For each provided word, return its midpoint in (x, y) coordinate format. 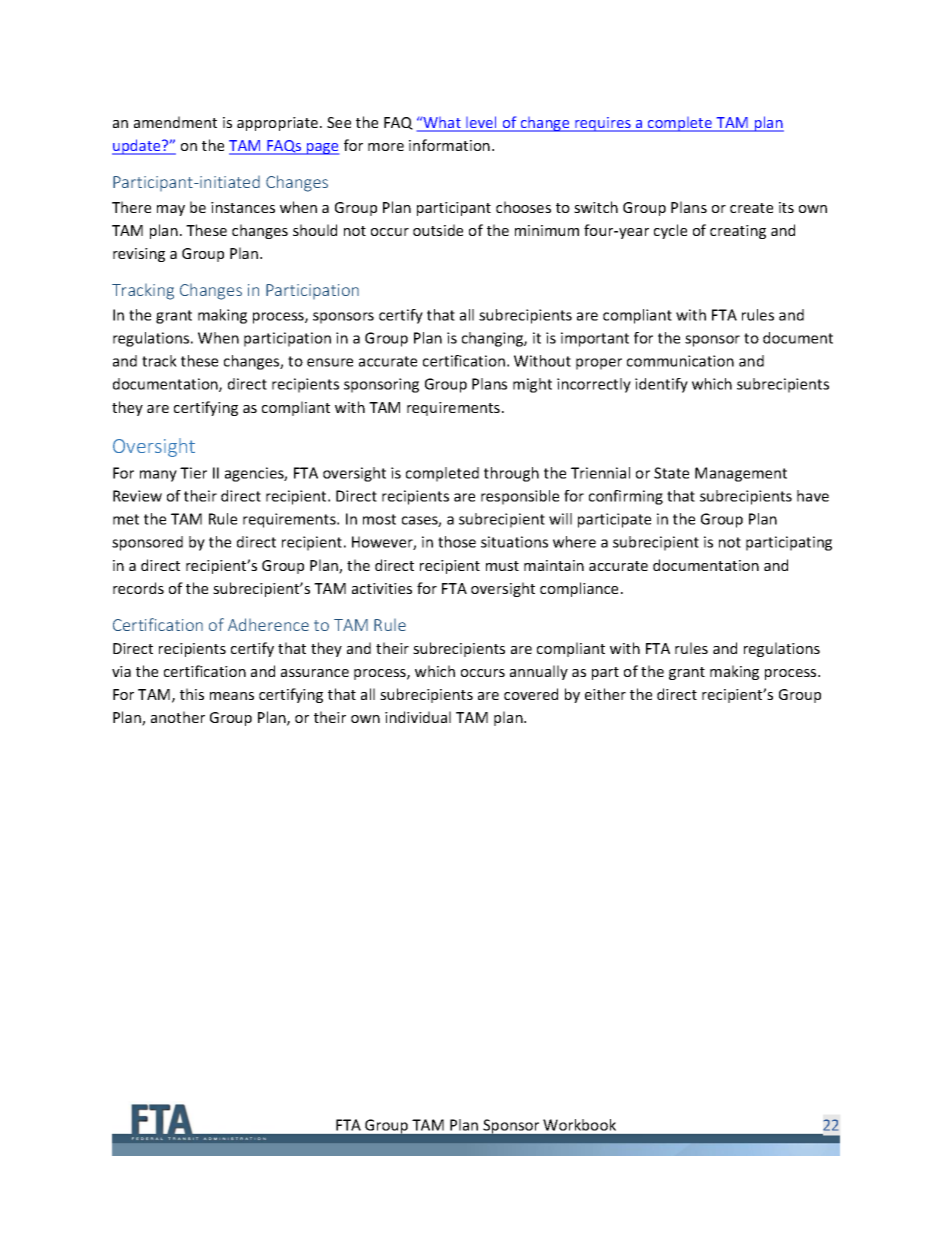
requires (603, 124)
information (449, 145)
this (192, 694)
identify (661, 385)
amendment (175, 122)
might (532, 385)
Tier (193, 473)
